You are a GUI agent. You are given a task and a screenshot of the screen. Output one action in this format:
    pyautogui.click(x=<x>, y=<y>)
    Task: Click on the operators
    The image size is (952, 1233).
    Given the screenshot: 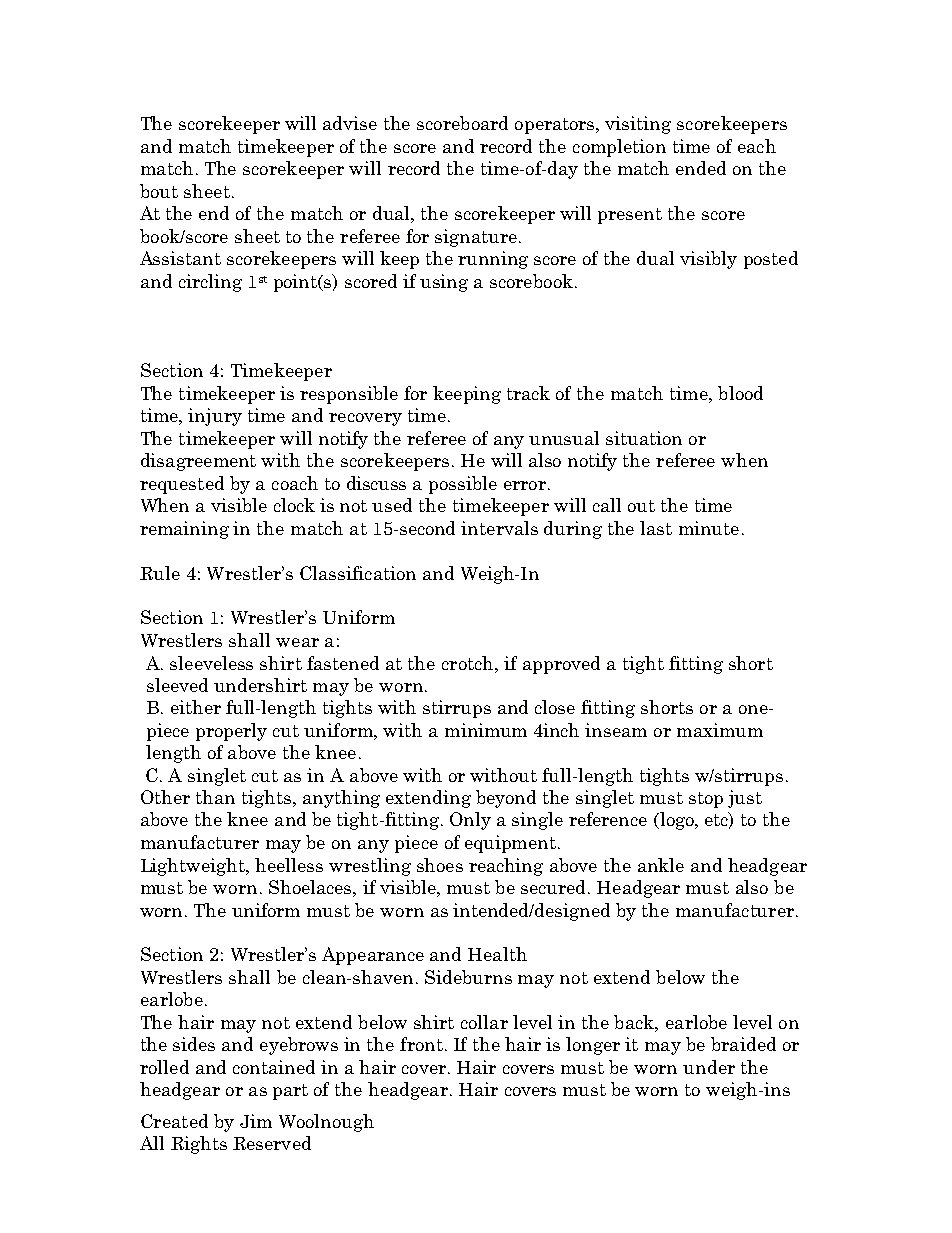 What is the action you would take?
    pyautogui.click(x=556, y=126)
